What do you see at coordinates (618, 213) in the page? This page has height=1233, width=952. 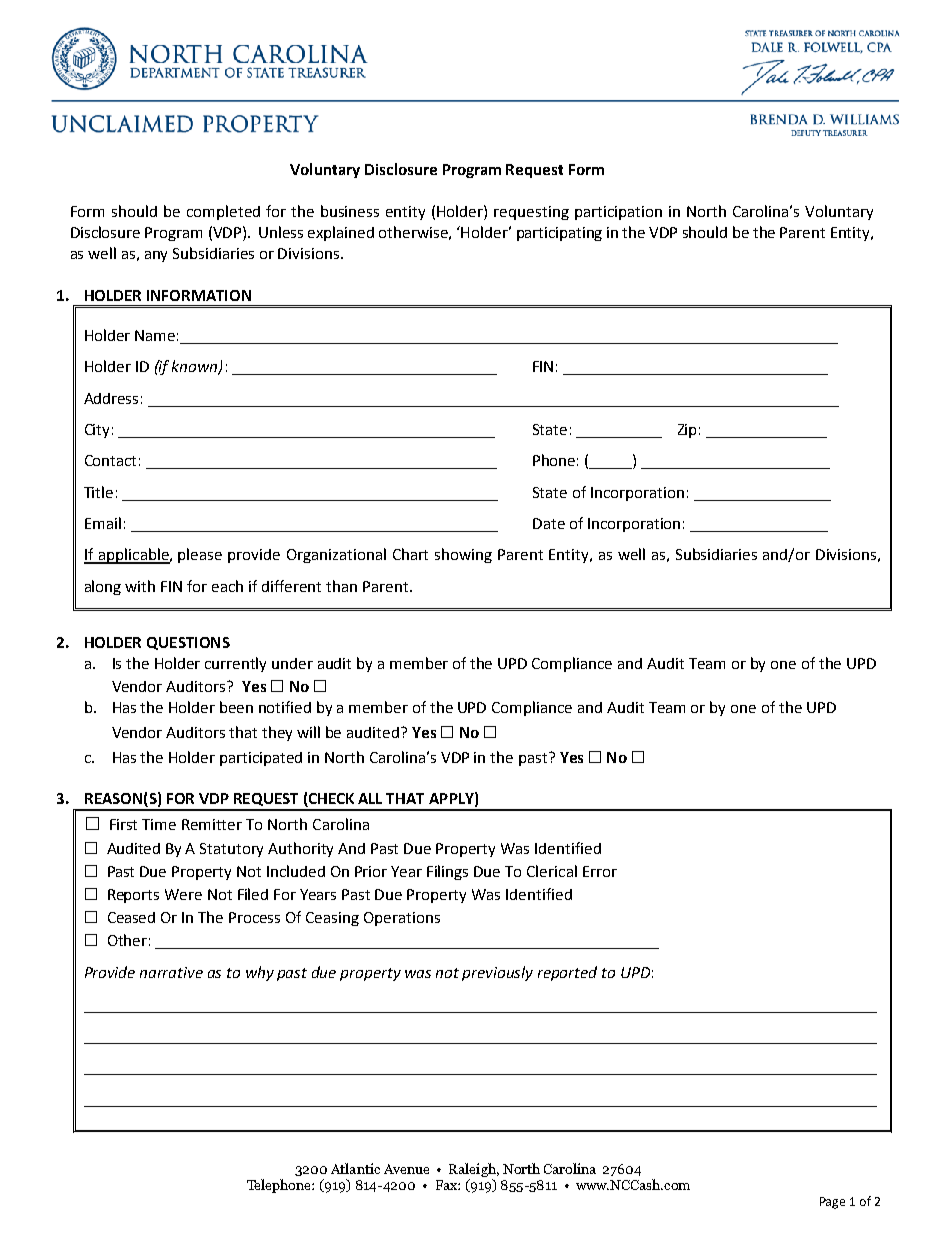 I see `participation` at bounding box center [618, 213].
